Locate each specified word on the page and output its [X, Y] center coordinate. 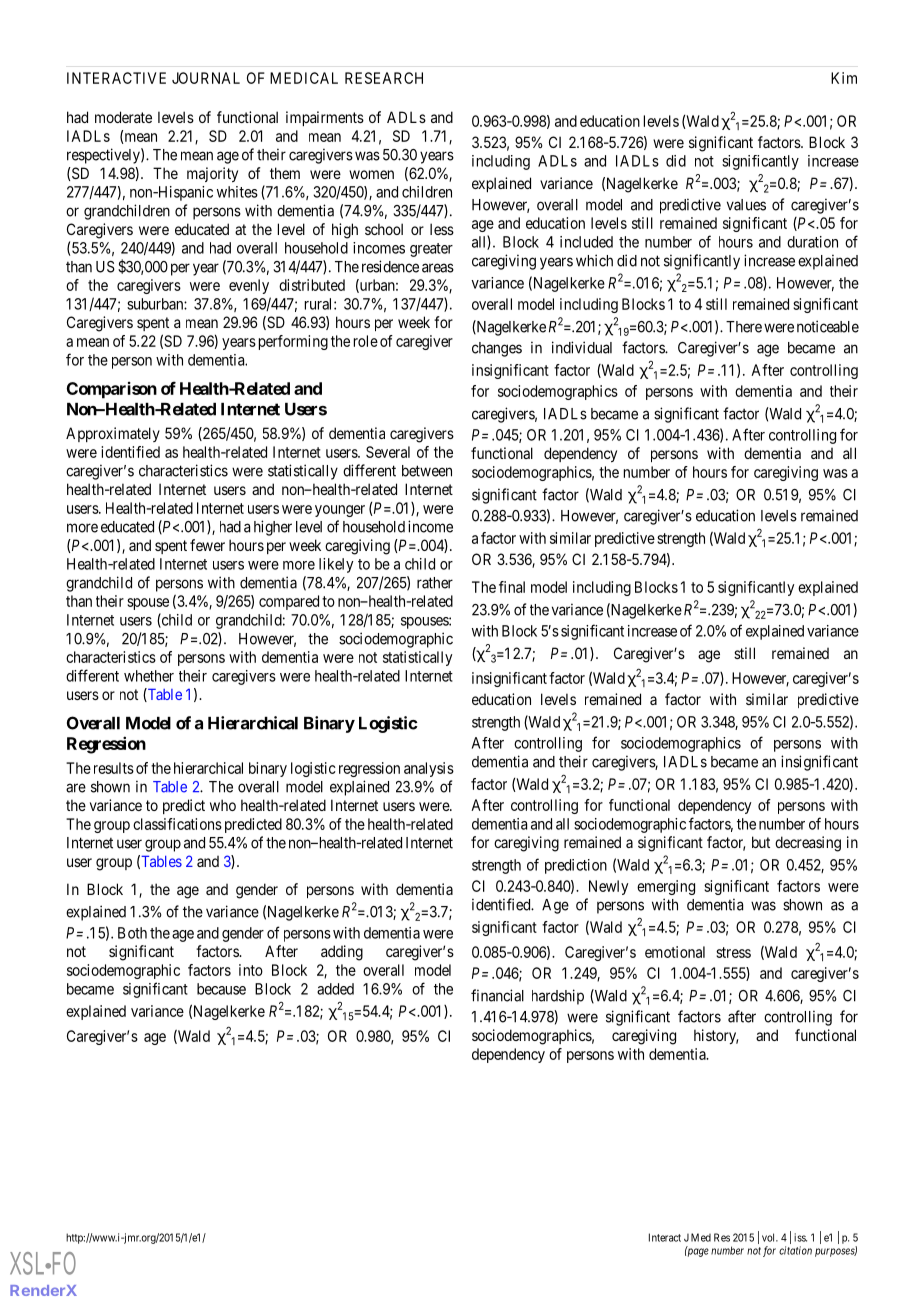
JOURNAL [206, 78]
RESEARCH [384, 78]
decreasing [808, 844]
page [697, 1252]
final [512, 587]
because [221, 989]
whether [149, 676]
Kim [844, 78]
